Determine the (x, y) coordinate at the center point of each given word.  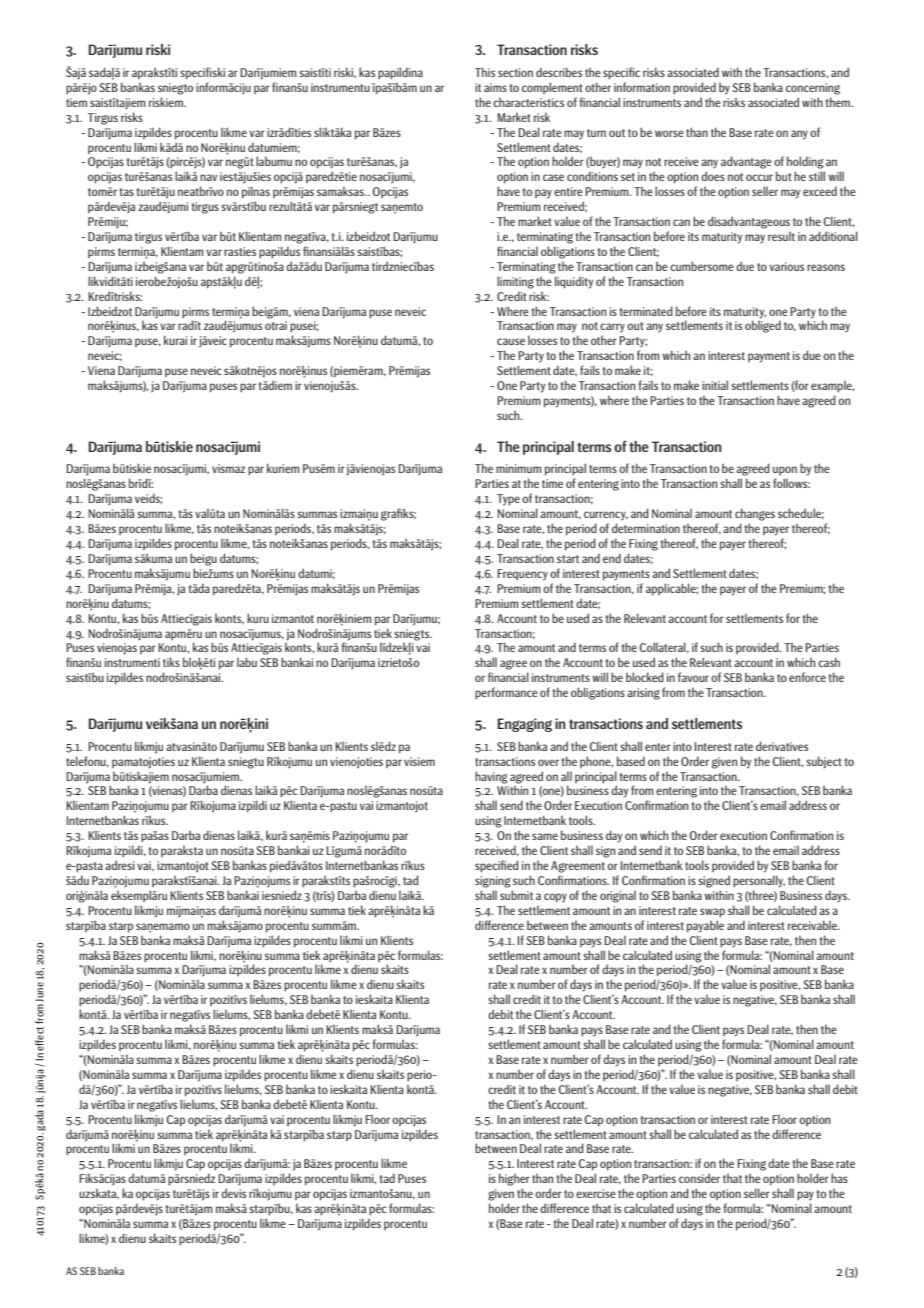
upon (785, 470)
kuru (258, 618)
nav (208, 177)
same (545, 836)
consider (699, 1178)
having (491, 777)
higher (514, 1179)
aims (495, 87)
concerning (813, 89)
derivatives (782, 746)
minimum (519, 468)
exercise (596, 1193)
